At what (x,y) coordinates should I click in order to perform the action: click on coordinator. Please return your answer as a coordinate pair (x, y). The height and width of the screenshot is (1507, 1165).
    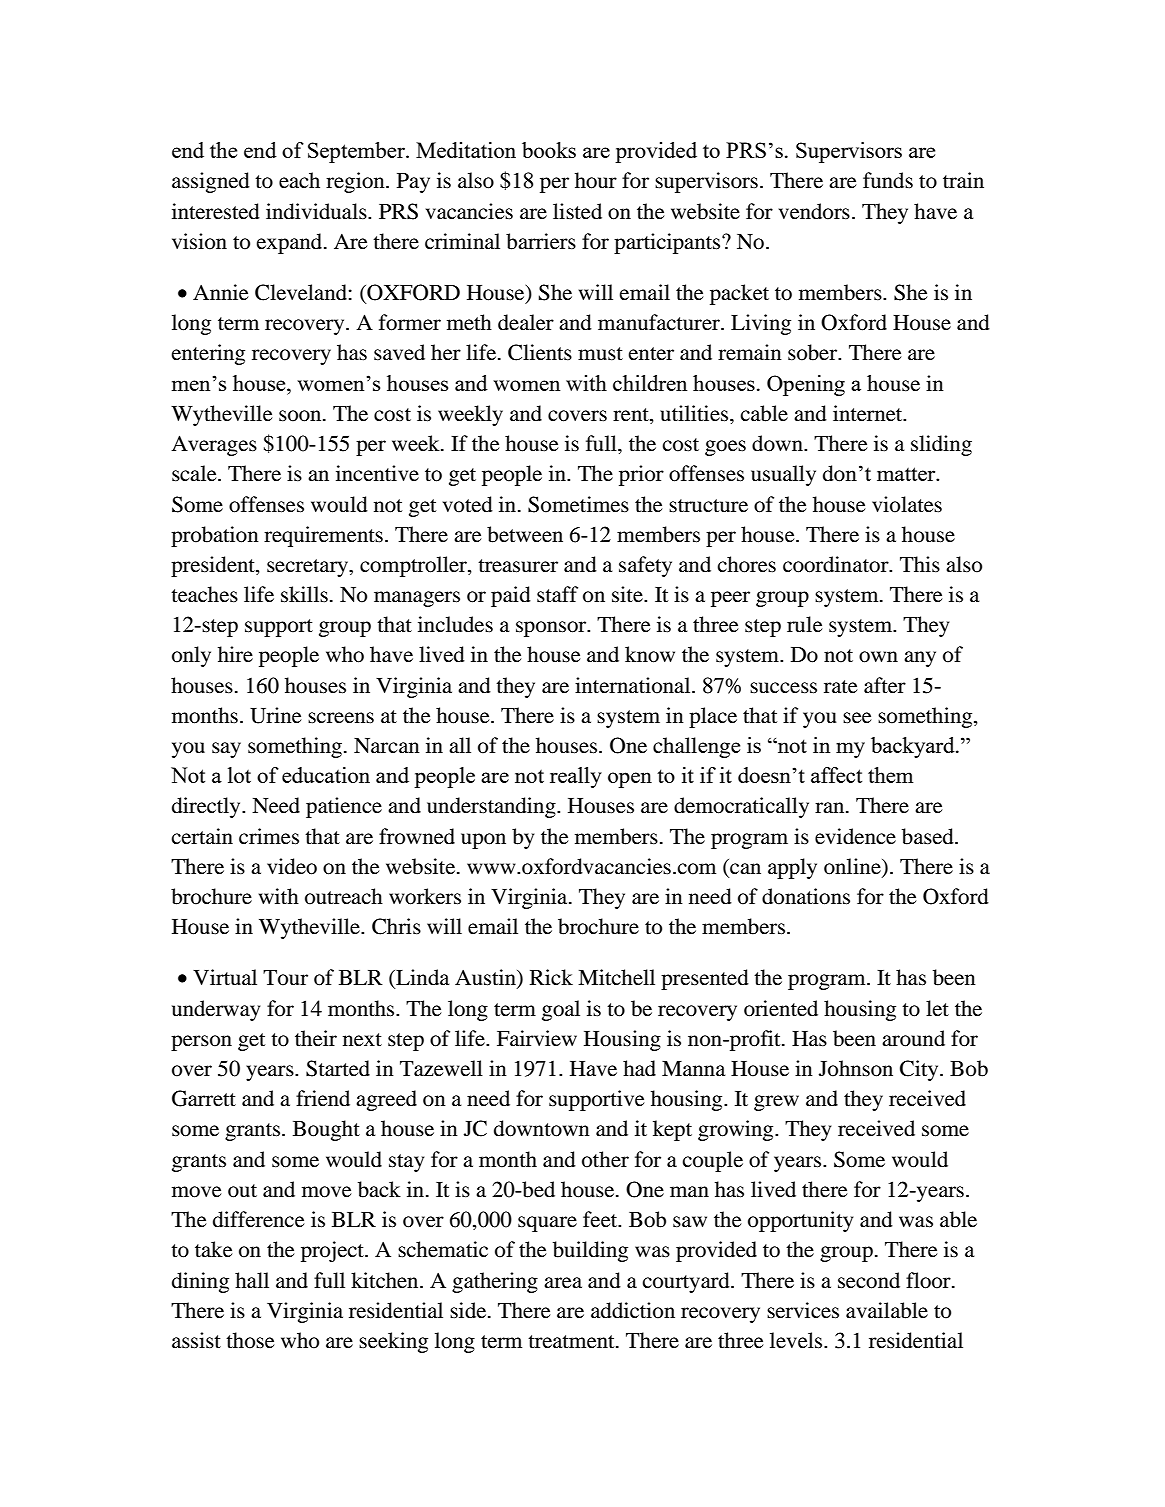
    Looking at the image, I should click on (837, 564).
